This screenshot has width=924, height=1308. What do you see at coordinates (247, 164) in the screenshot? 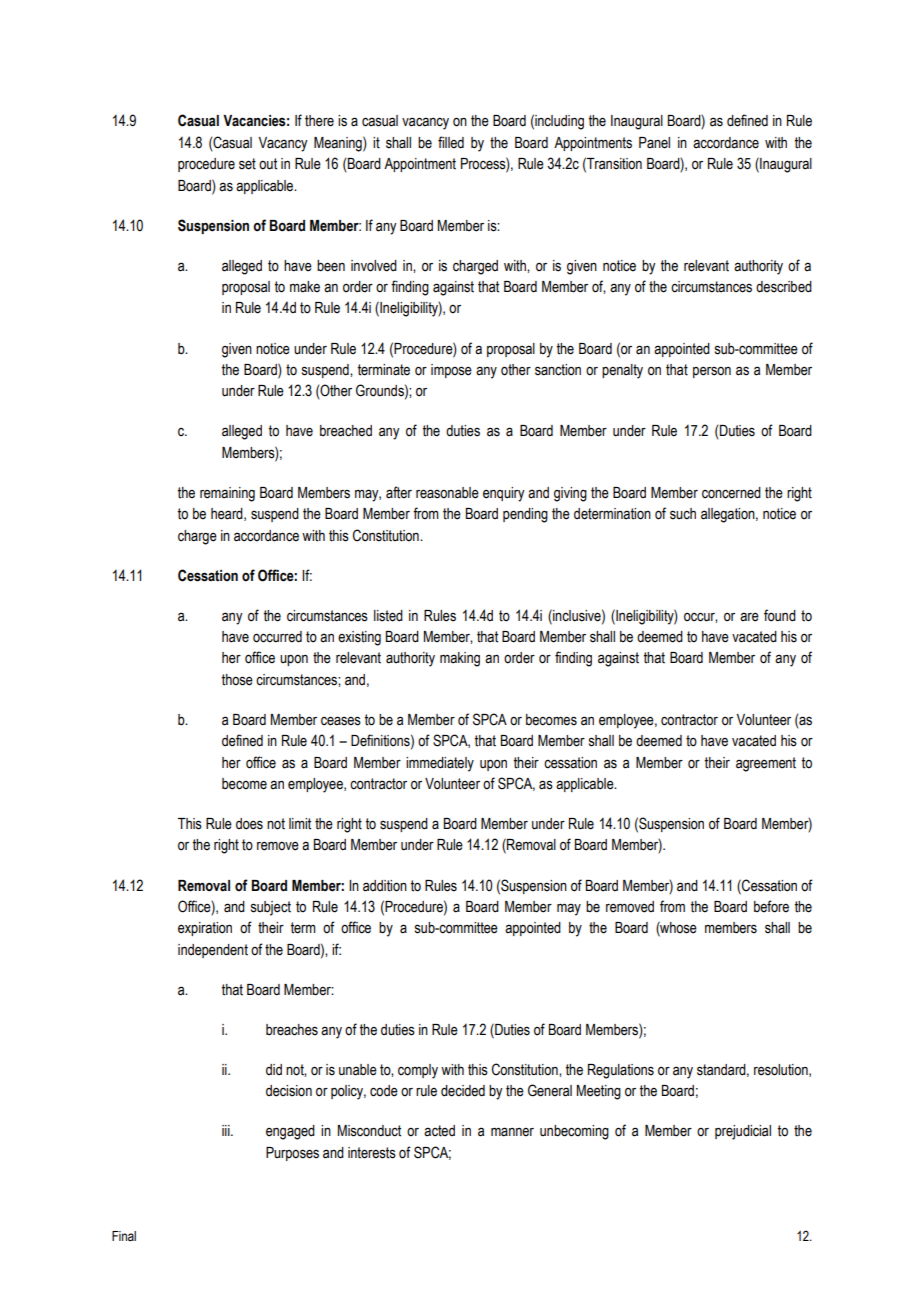
I see `set` at bounding box center [247, 164].
